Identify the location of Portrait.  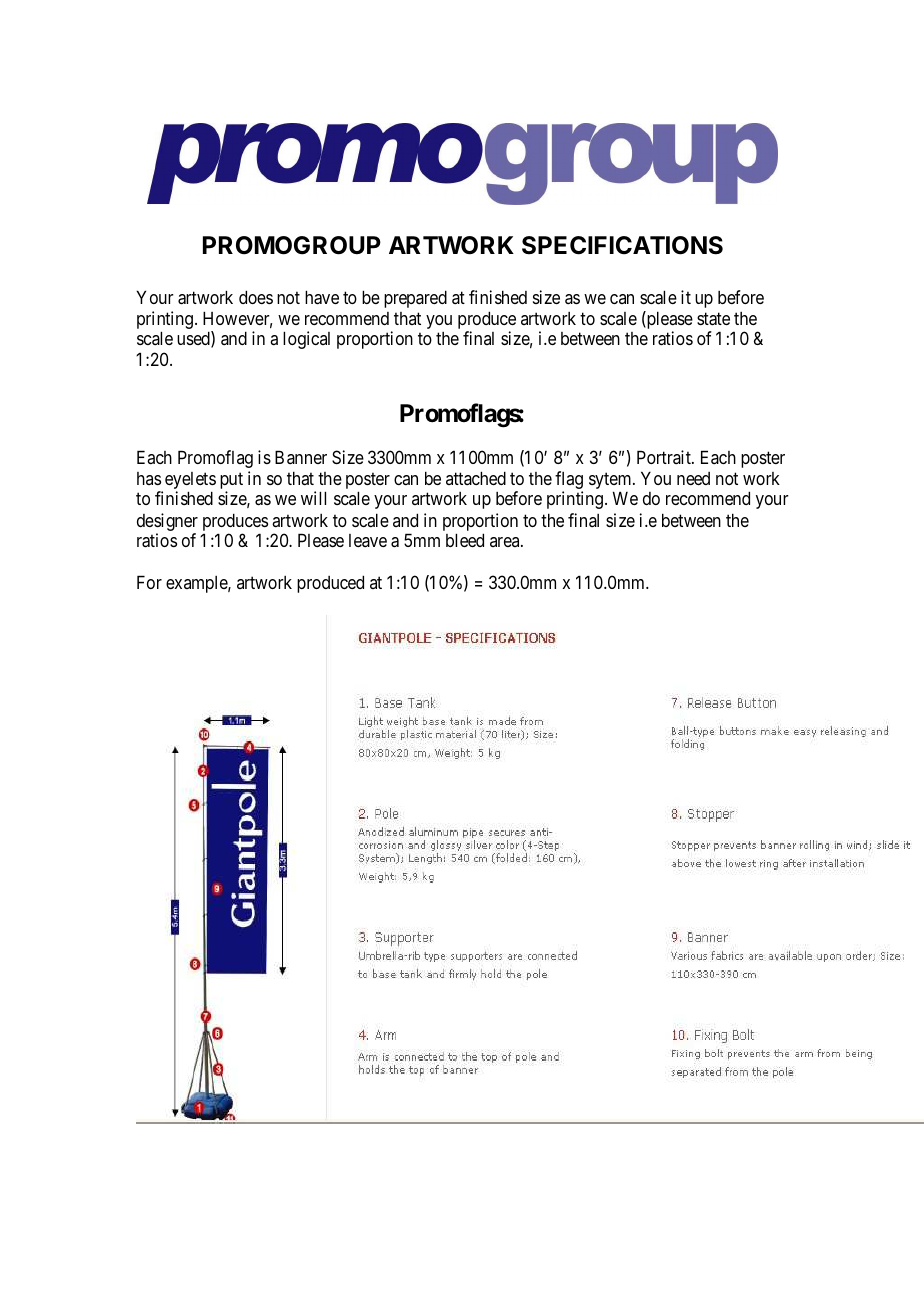
(665, 457).
